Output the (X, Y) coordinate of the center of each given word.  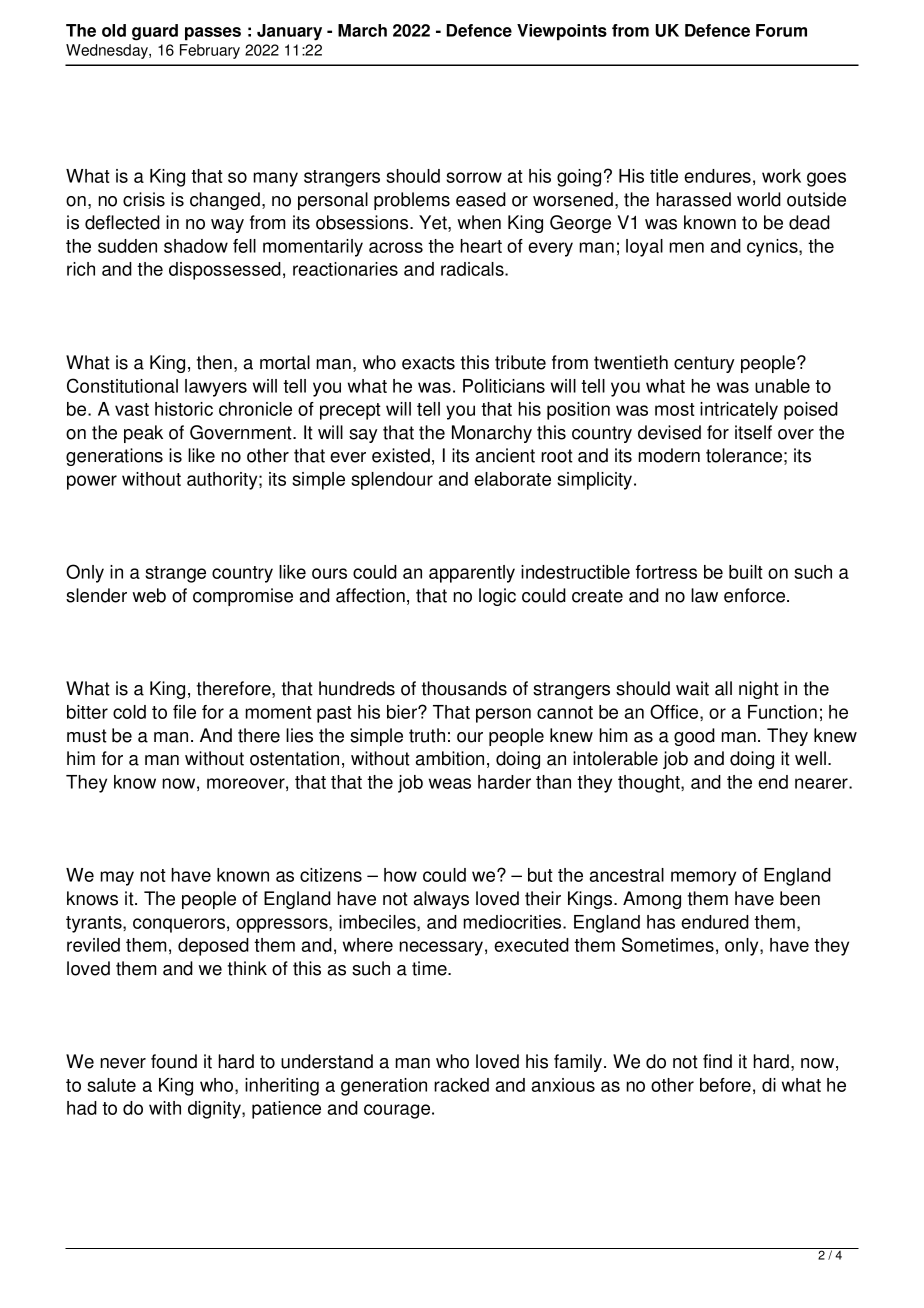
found (174, 1061)
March (362, 30)
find (717, 1061)
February (210, 51)
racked (461, 1085)
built (746, 572)
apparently (472, 574)
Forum (781, 30)
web (149, 595)
